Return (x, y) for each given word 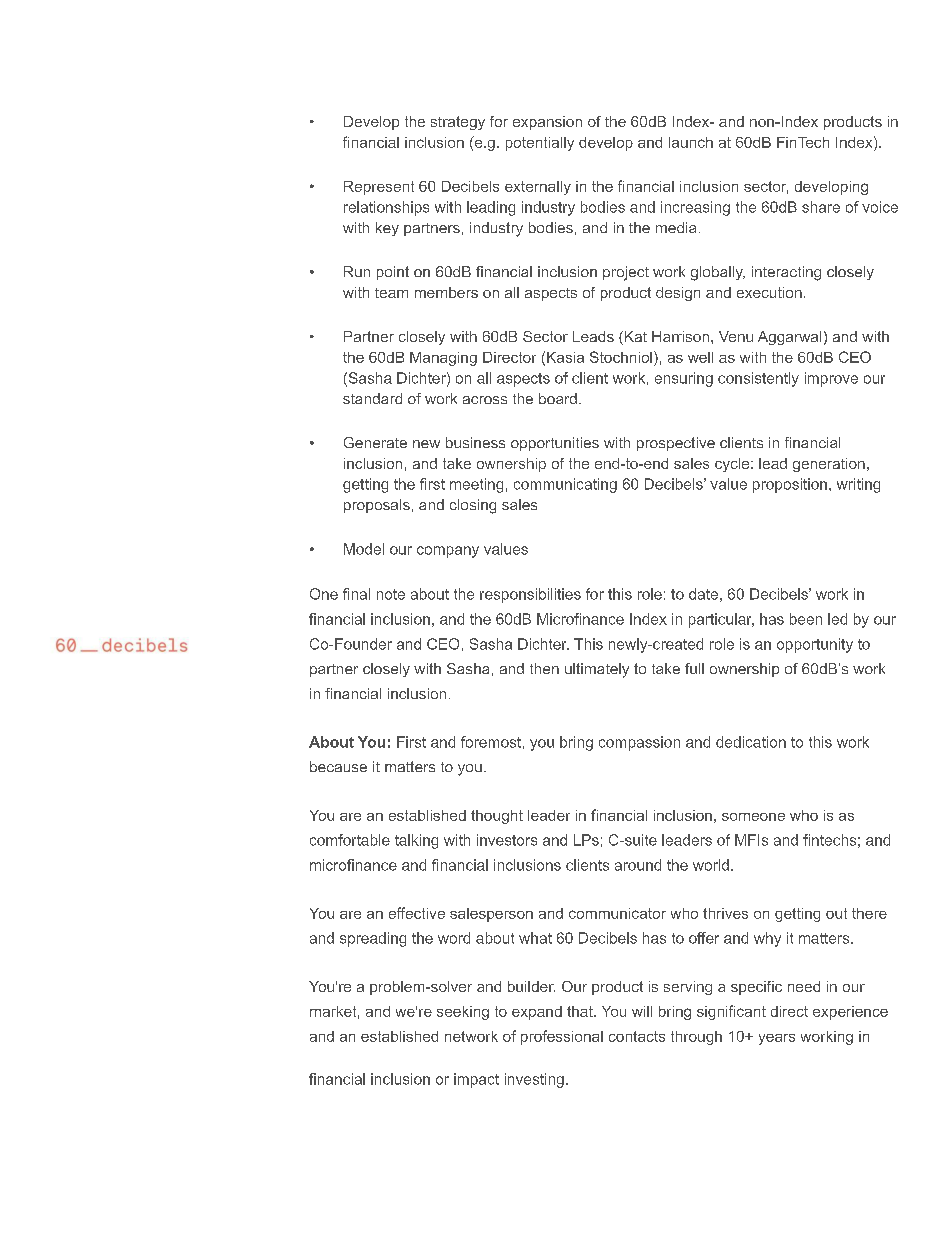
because (338, 766)
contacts (637, 1036)
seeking (463, 1013)
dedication (751, 742)
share (821, 207)
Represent (379, 188)
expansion (547, 123)
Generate (375, 442)
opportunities (555, 444)
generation (829, 465)
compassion (639, 743)
